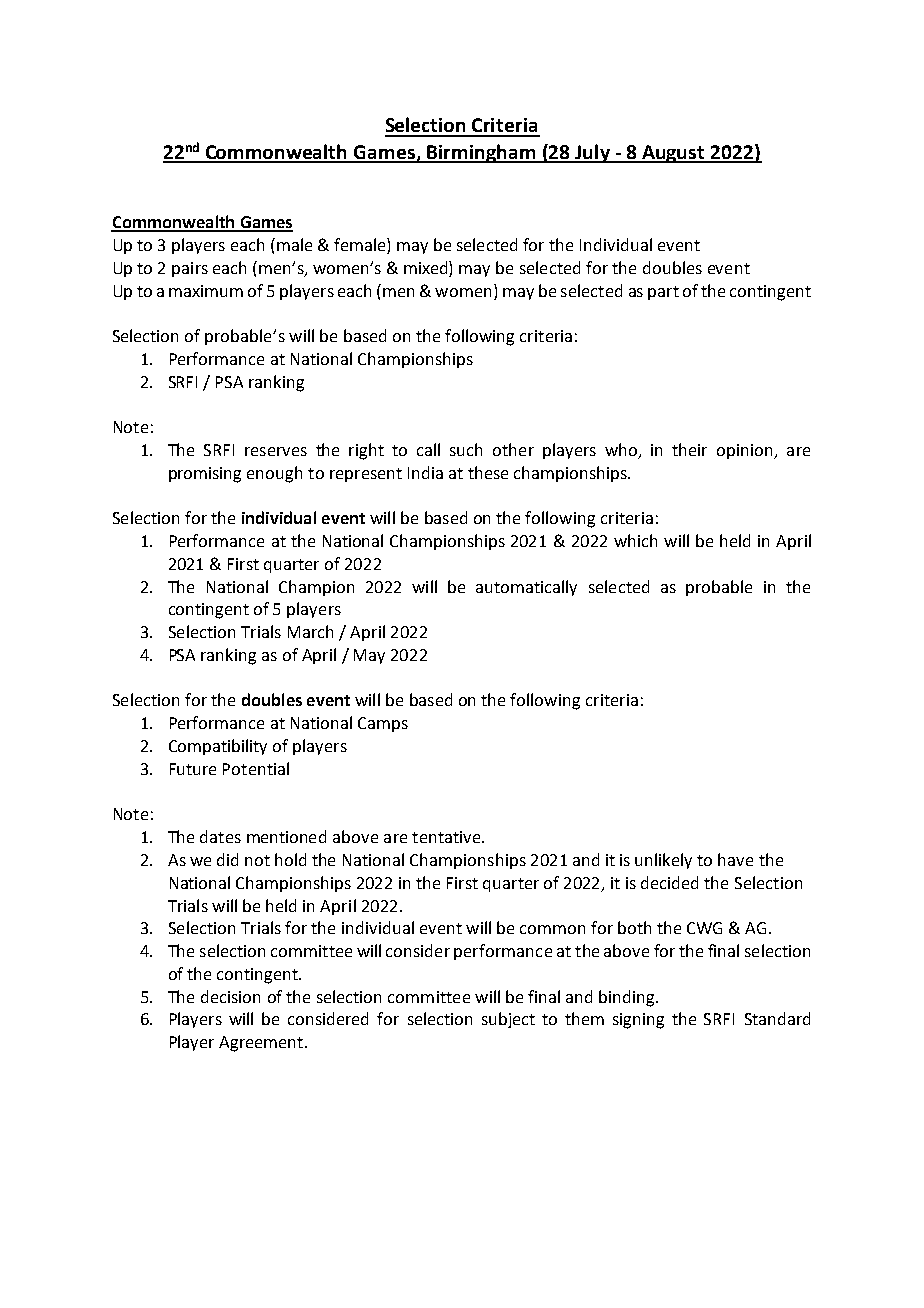 This screenshot has width=924, height=1308. I want to click on Agreement, so click(262, 1044).
